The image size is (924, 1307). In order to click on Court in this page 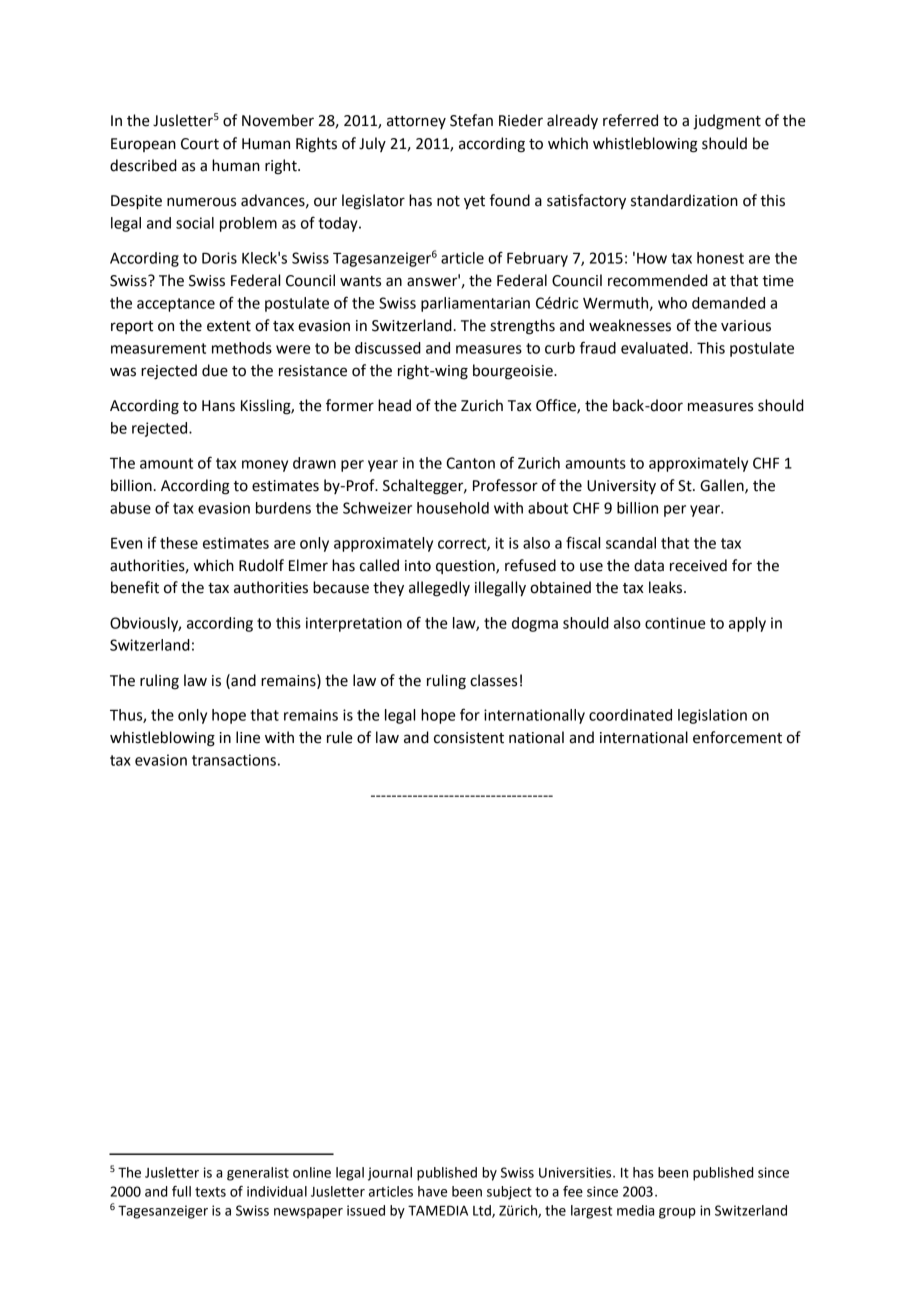, I will do `click(200, 144)`.
